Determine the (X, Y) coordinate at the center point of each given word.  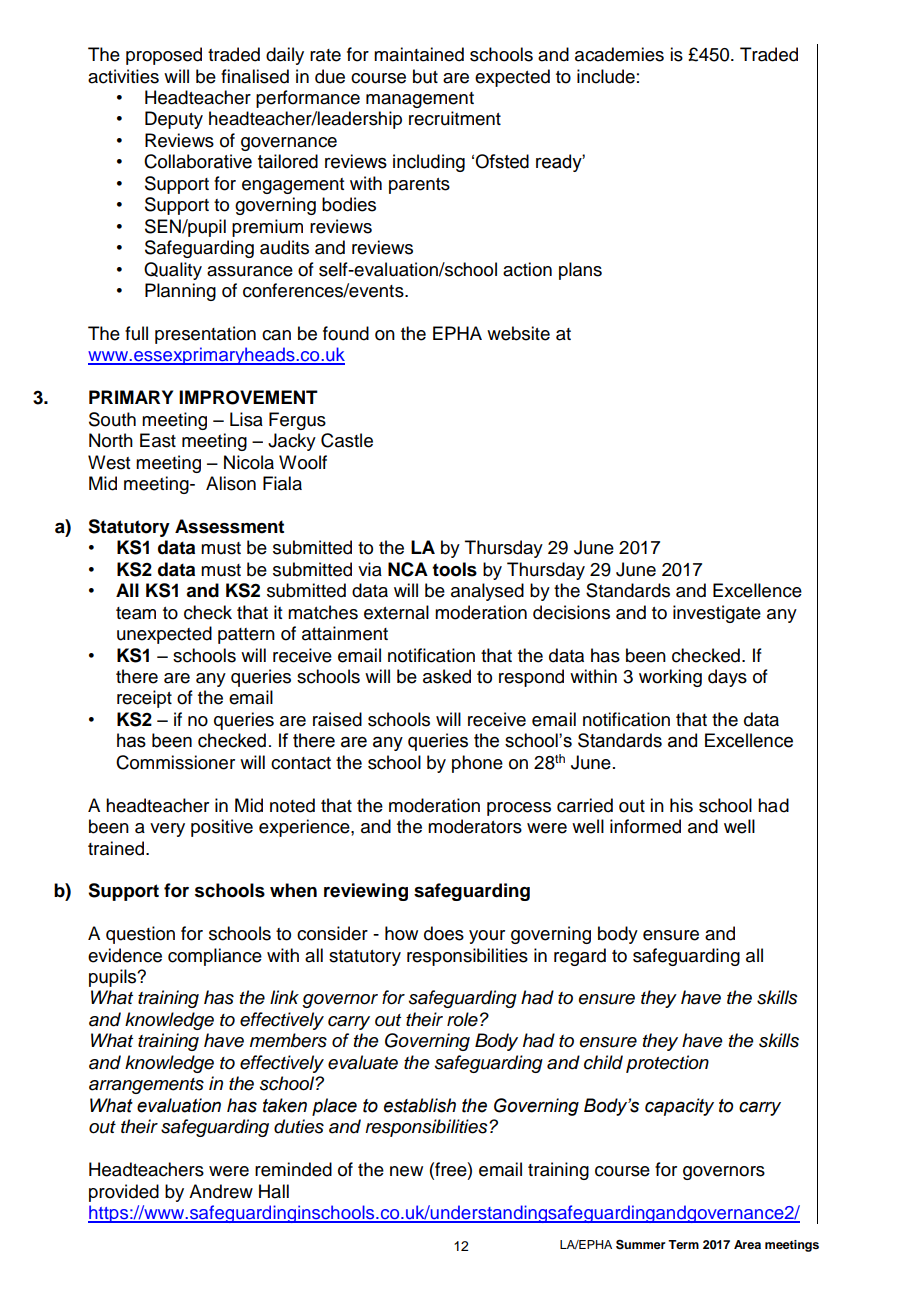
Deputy (174, 120)
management (420, 100)
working (670, 678)
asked (447, 676)
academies (619, 54)
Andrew (221, 1191)
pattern (246, 636)
